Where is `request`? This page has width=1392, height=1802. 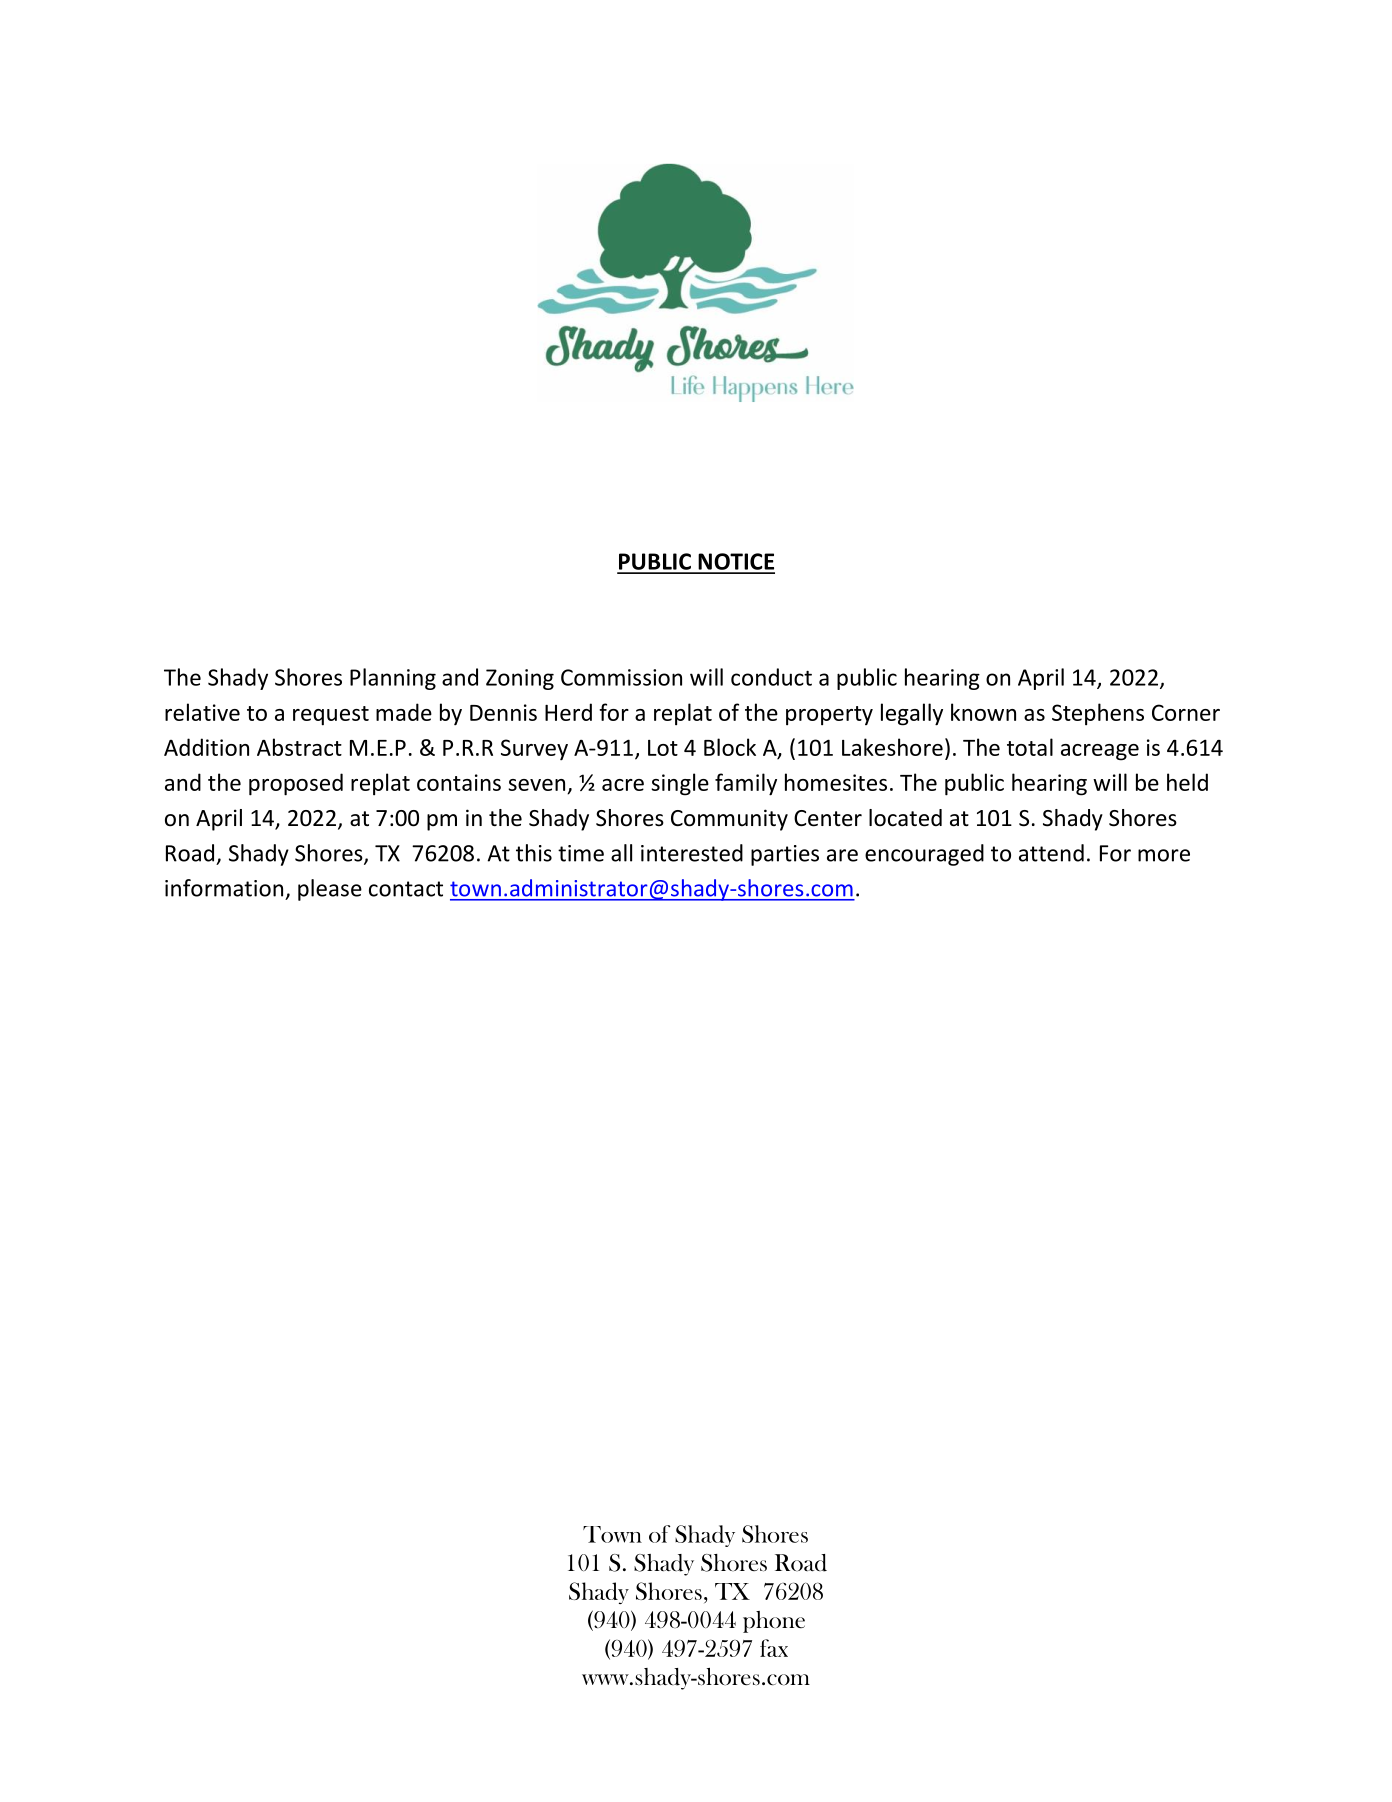 request is located at coordinates (331, 716).
